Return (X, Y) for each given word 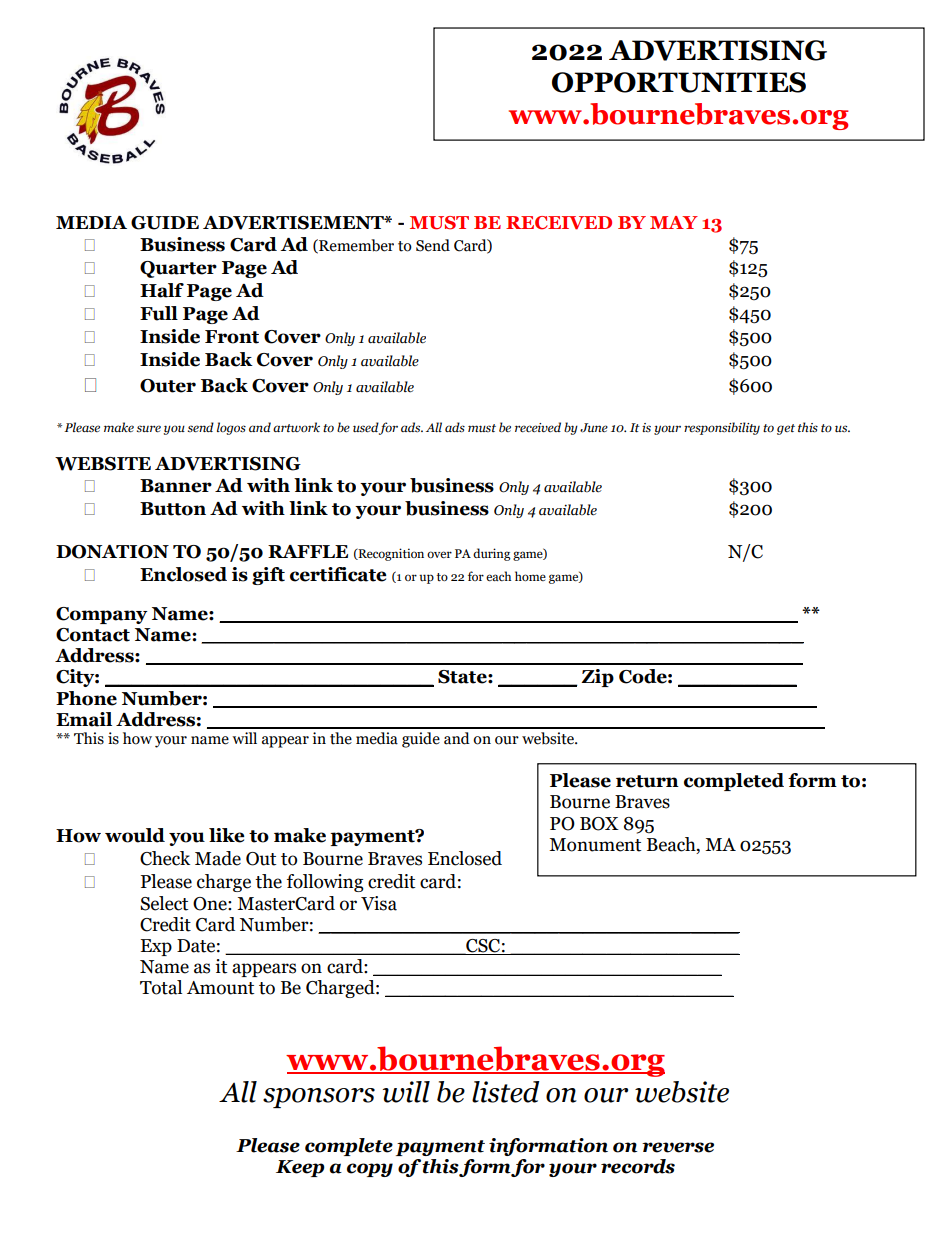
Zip (597, 678)
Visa (379, 903)
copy (370, 1170)
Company (102, 615)
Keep (300, 1168)
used (366, 427)
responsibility (722, 428)
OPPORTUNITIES (679, 82)
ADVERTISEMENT (294, 223)
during (492, 554)
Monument (595, 845)
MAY (674, 222)
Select (164, 903)
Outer (168, 386)
